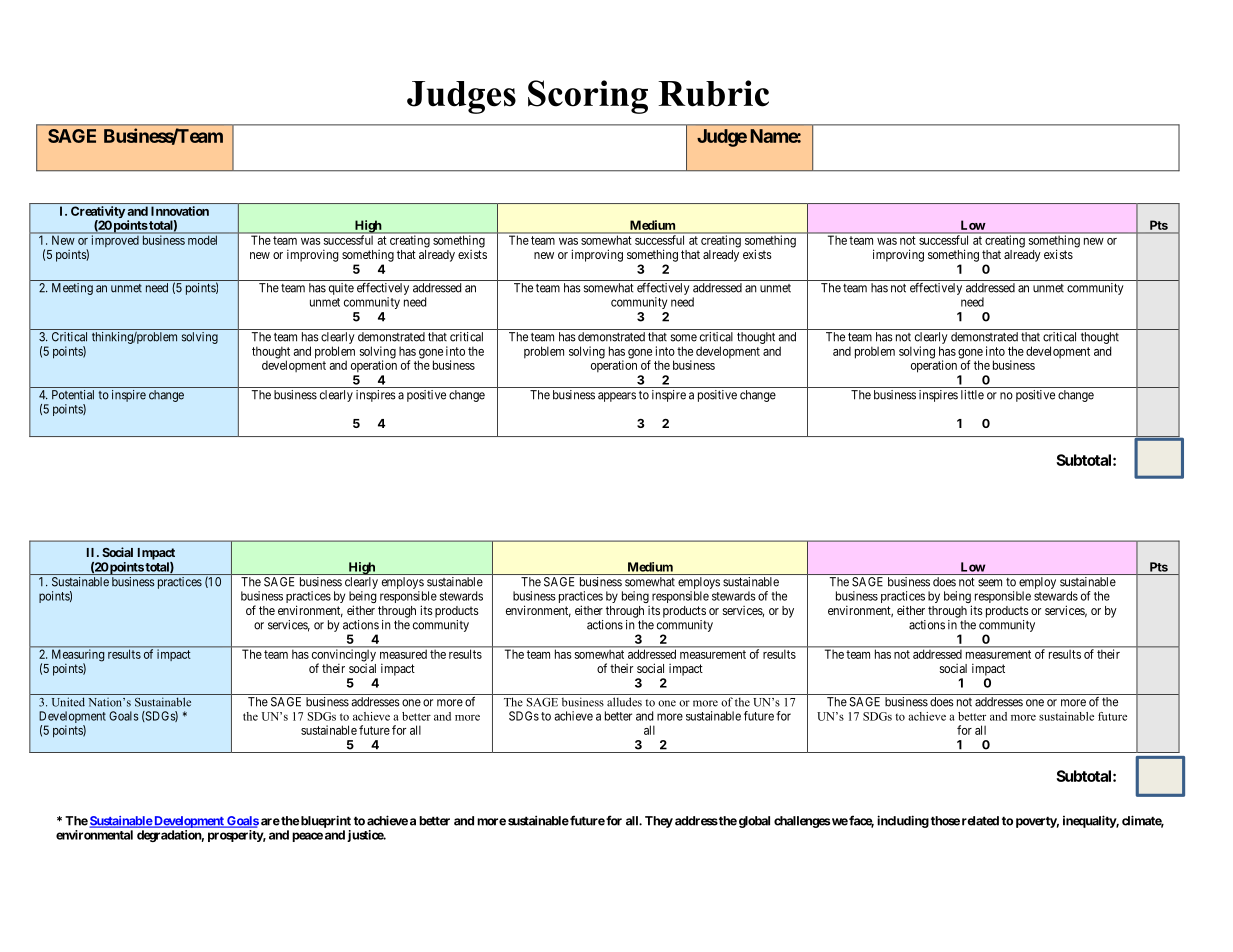  I want to click on peace, so click(307, 837).
